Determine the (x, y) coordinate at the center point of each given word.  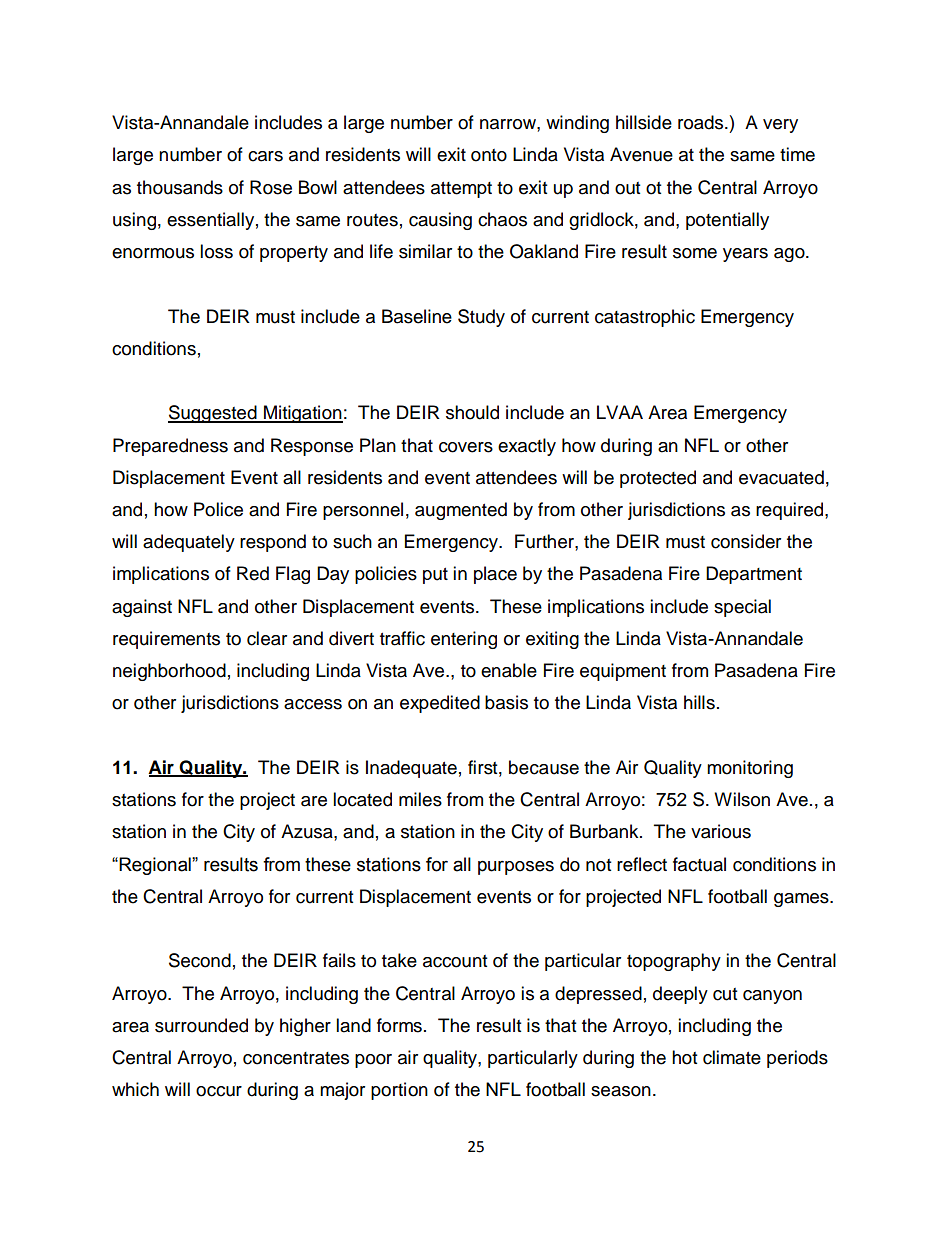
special (742, 608)
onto (489, 155)
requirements (166, 640)
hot (684, 1057)
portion (399, 1091)
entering (464, 640)
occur (219, 1091)
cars (265, 156)
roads (702, 122)
